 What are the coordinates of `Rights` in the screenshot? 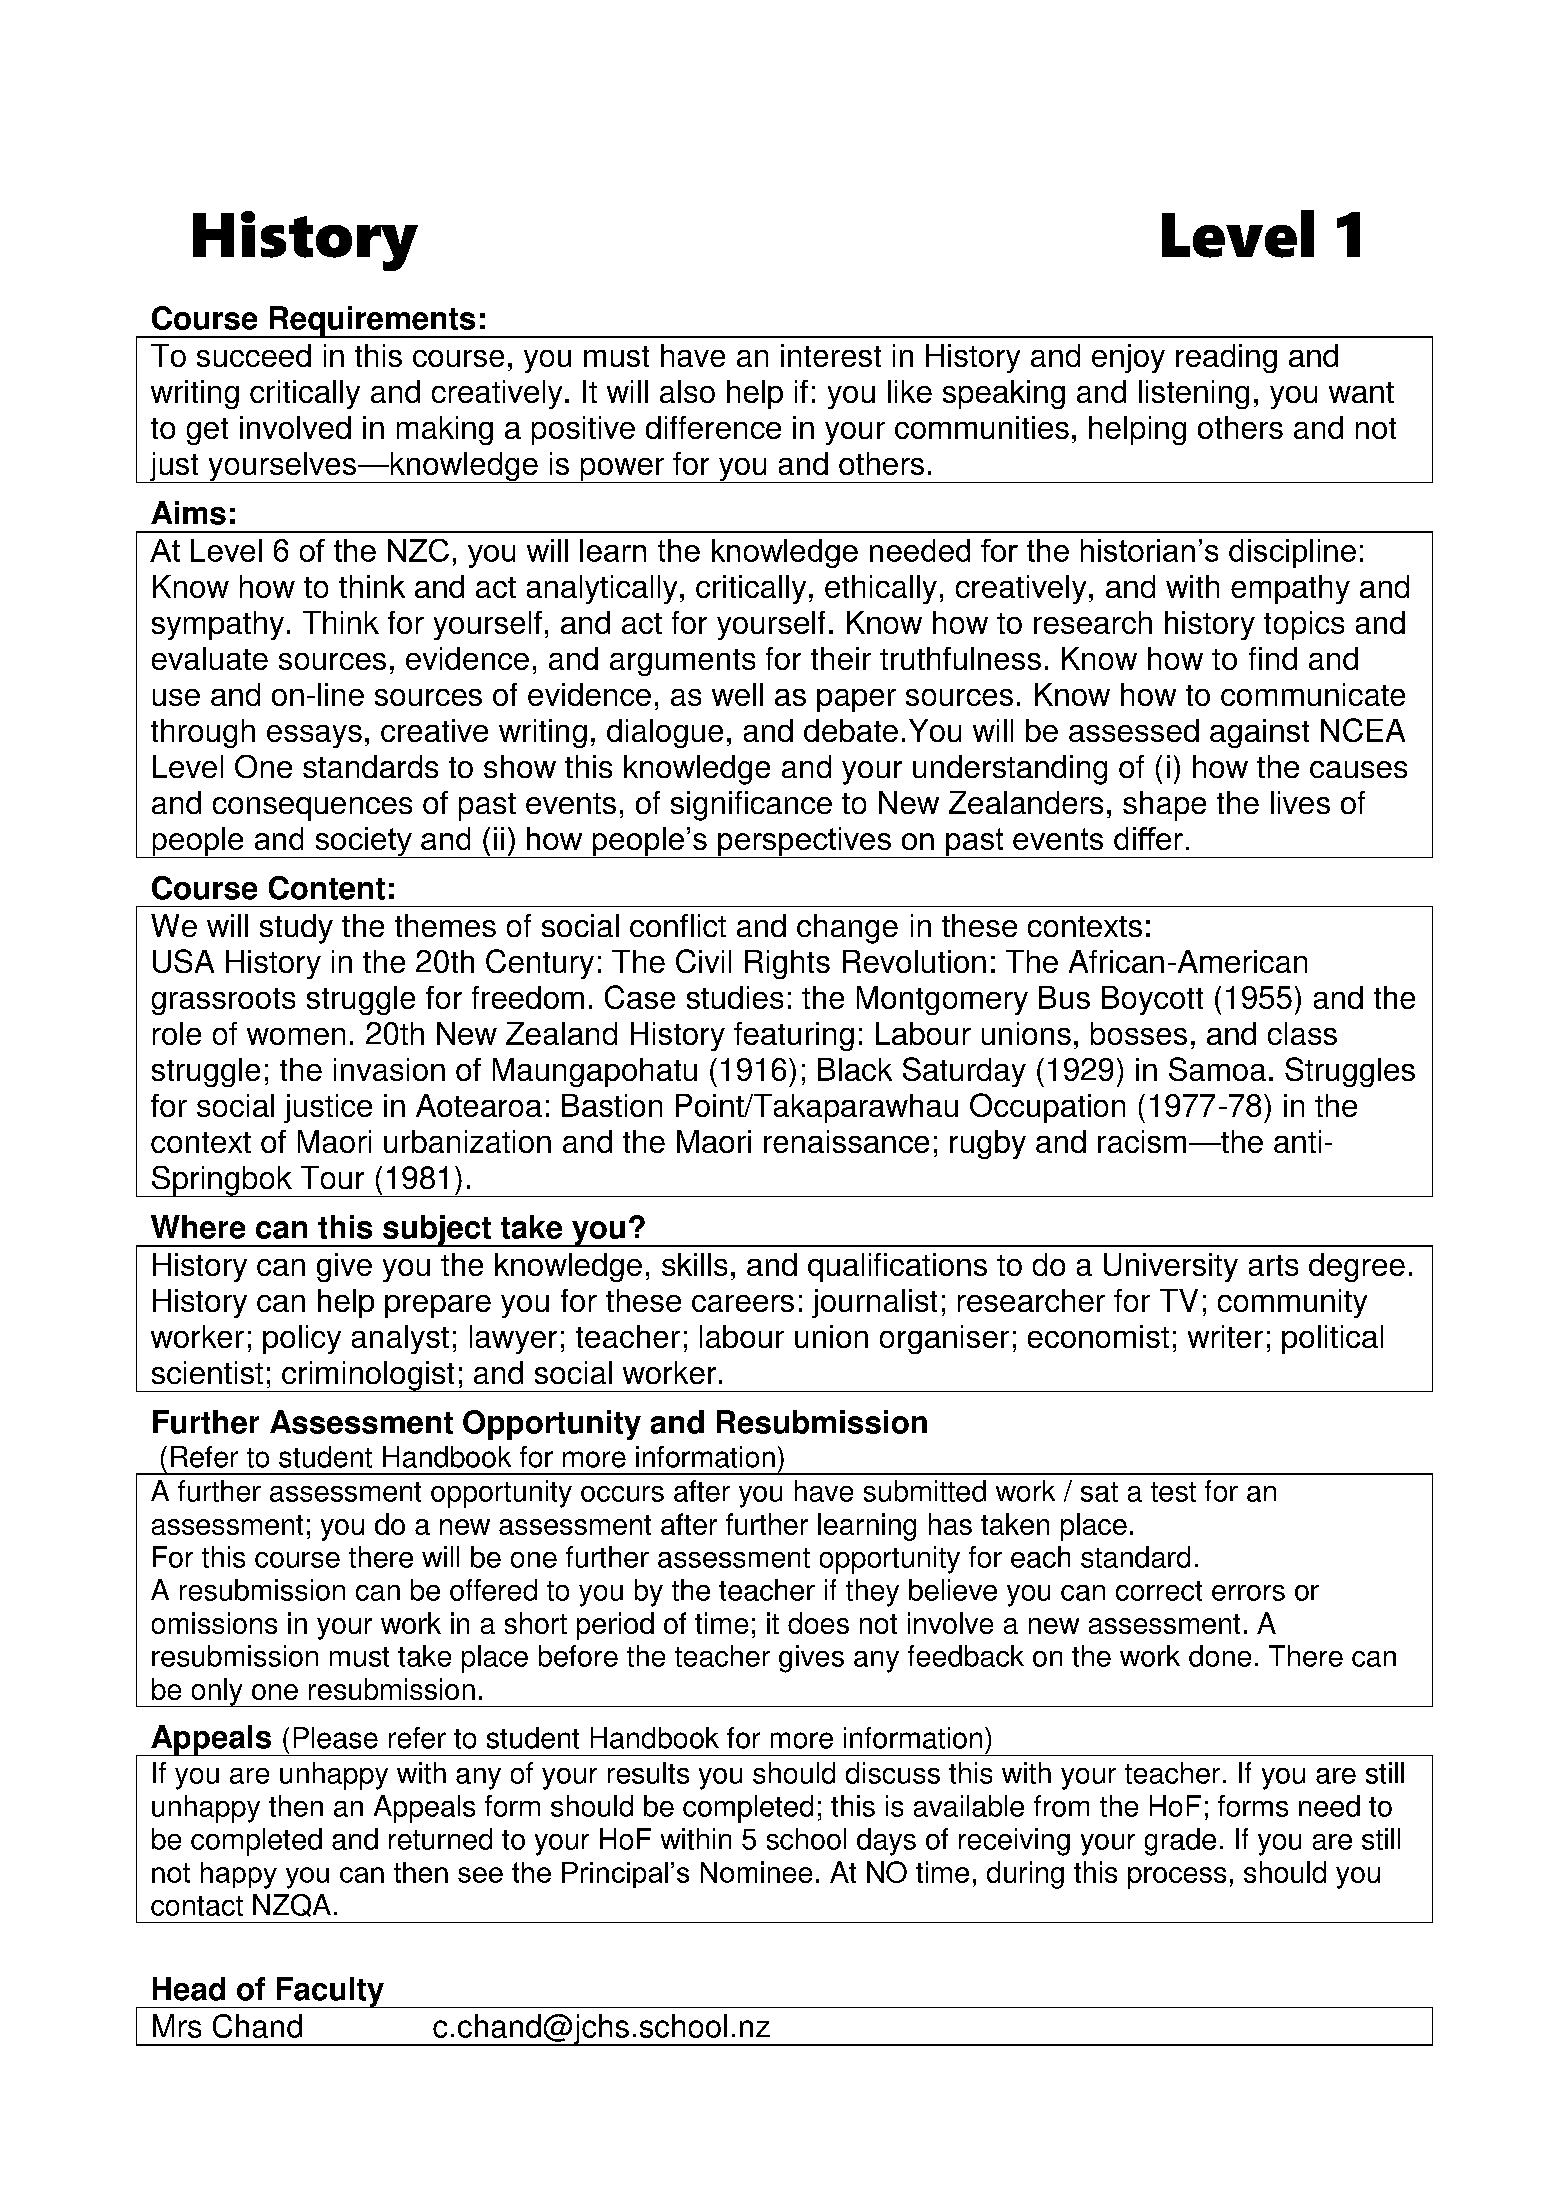 It's located at (787, 964).
